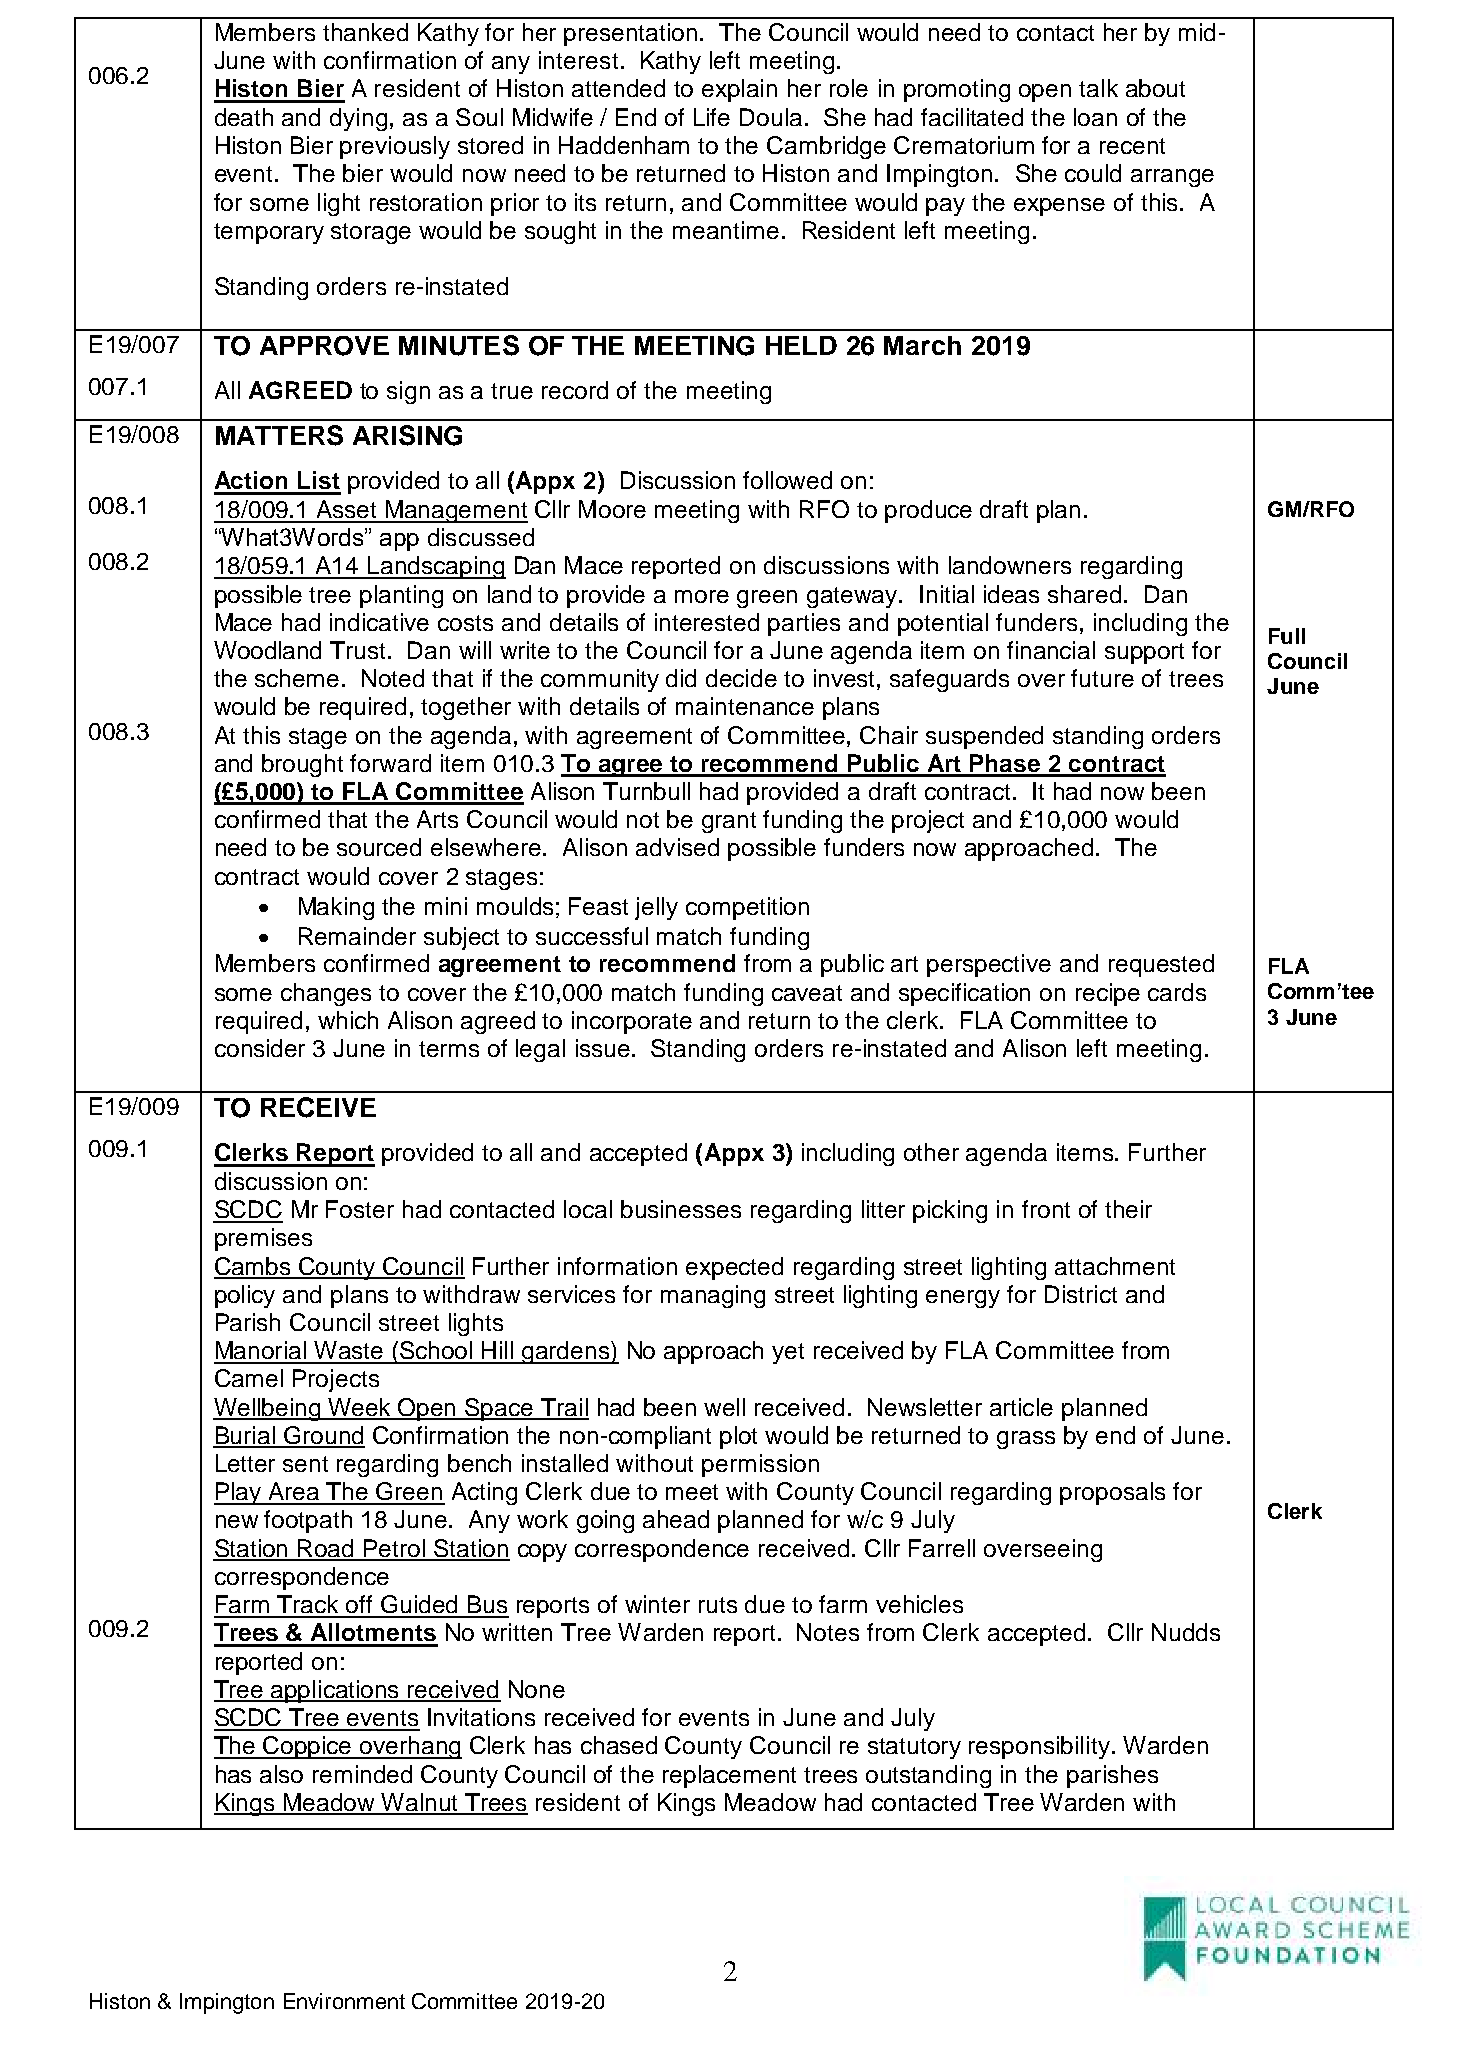  I want to click on Environment, so click(344, 2001).
